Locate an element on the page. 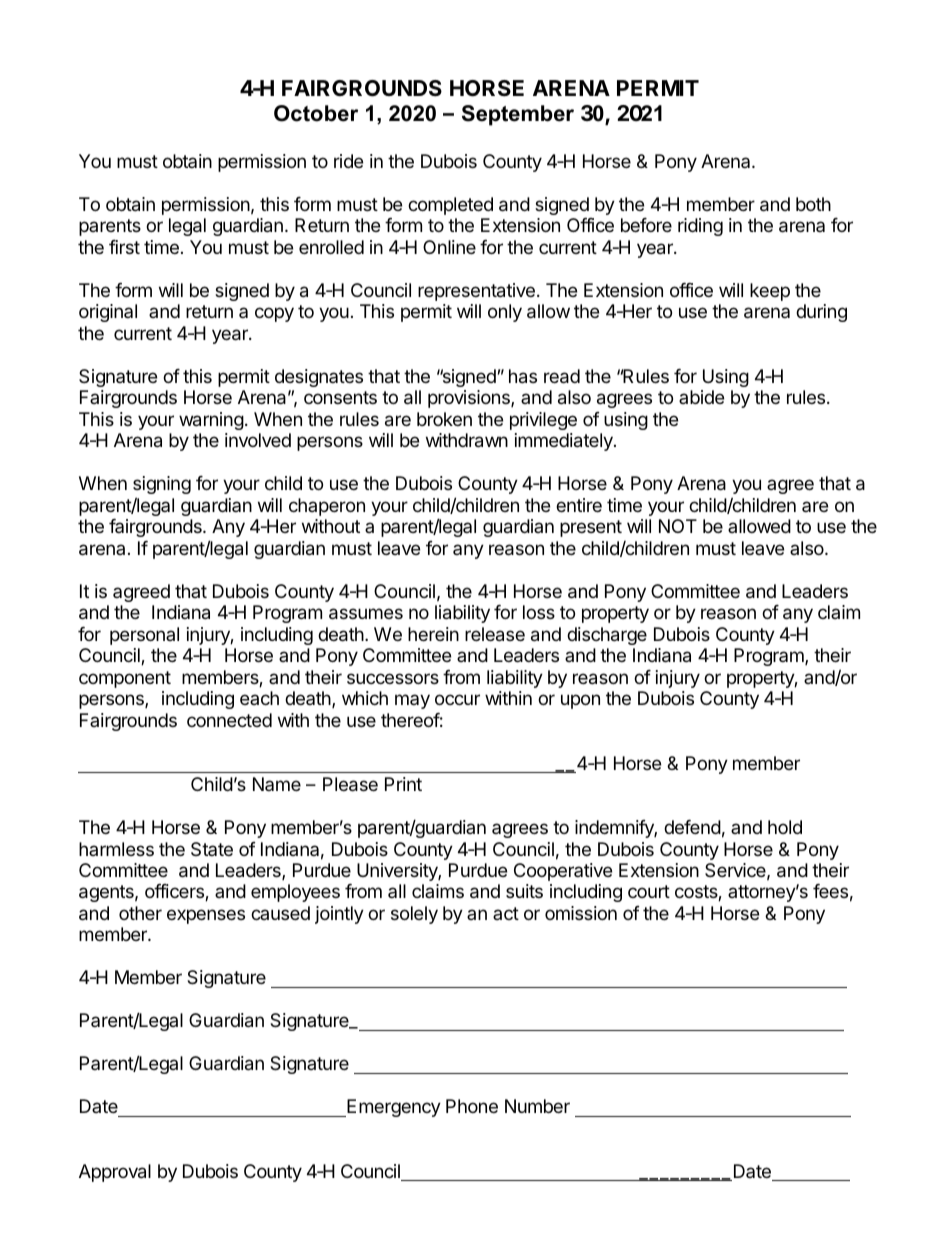 The width and height of the document is (952, 1233). court is located at coordinates (649, 891).
